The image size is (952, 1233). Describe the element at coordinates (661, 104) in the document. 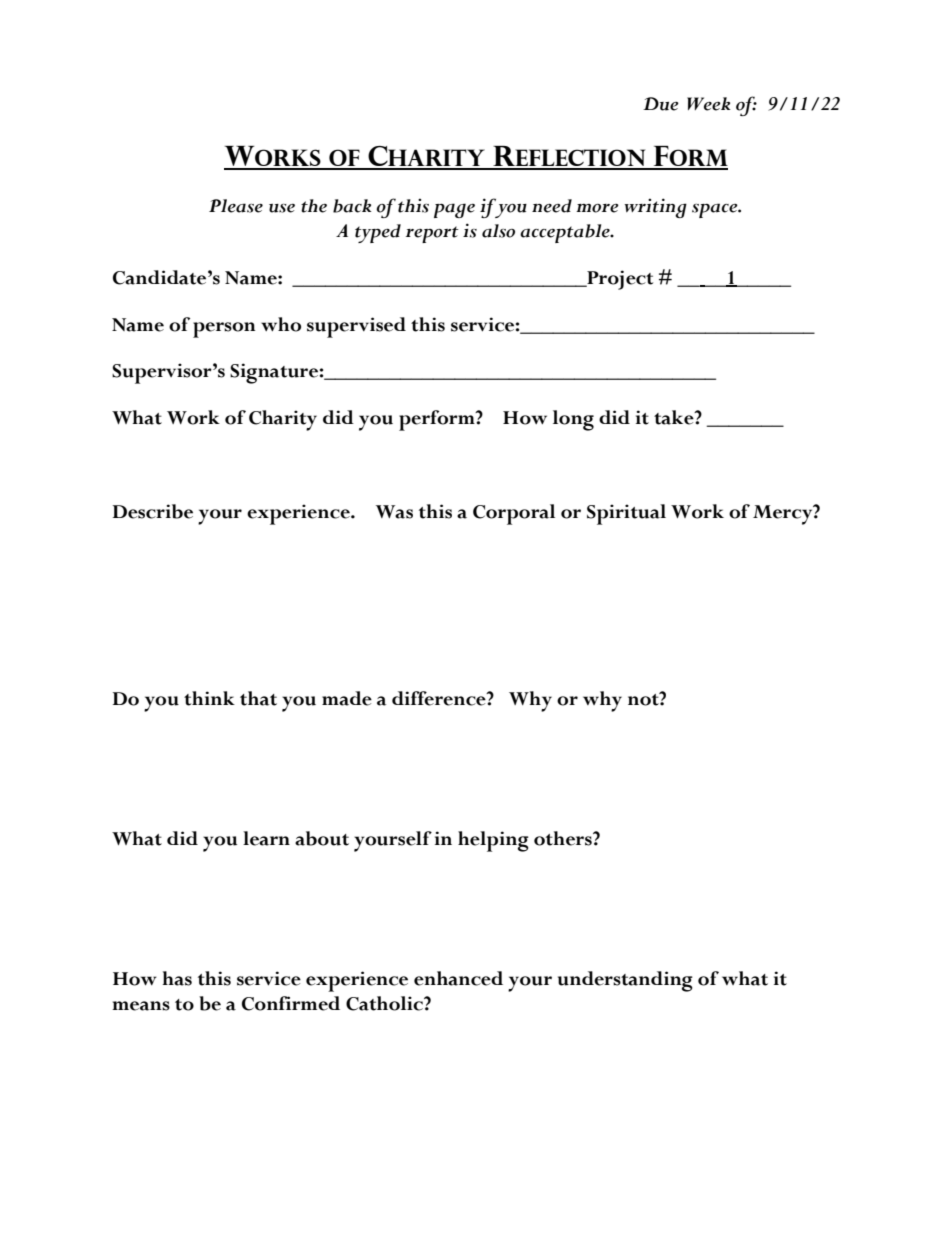

I see `Due` at that location.
